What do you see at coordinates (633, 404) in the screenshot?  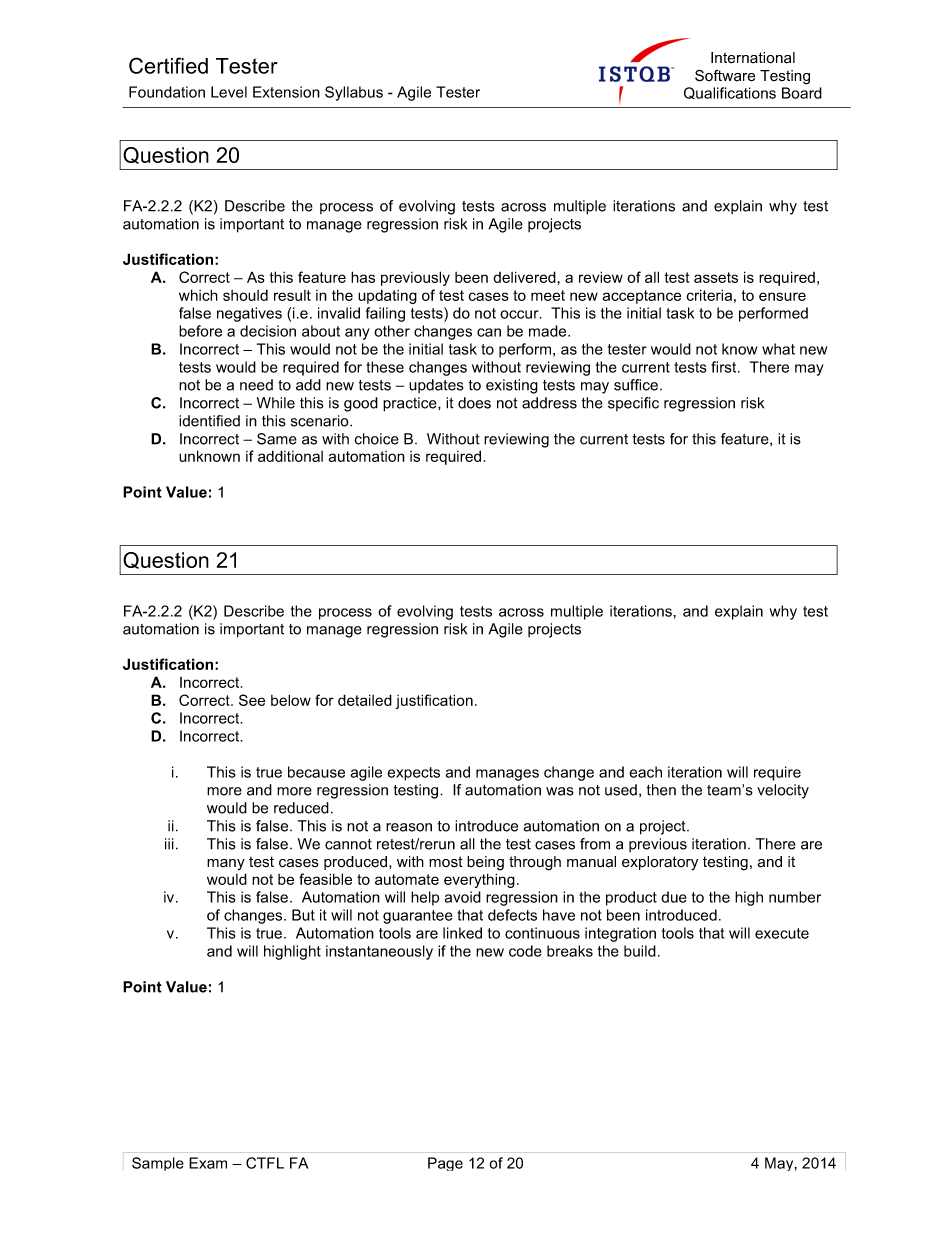 I see `specific` at bounding box center [633, 404].
